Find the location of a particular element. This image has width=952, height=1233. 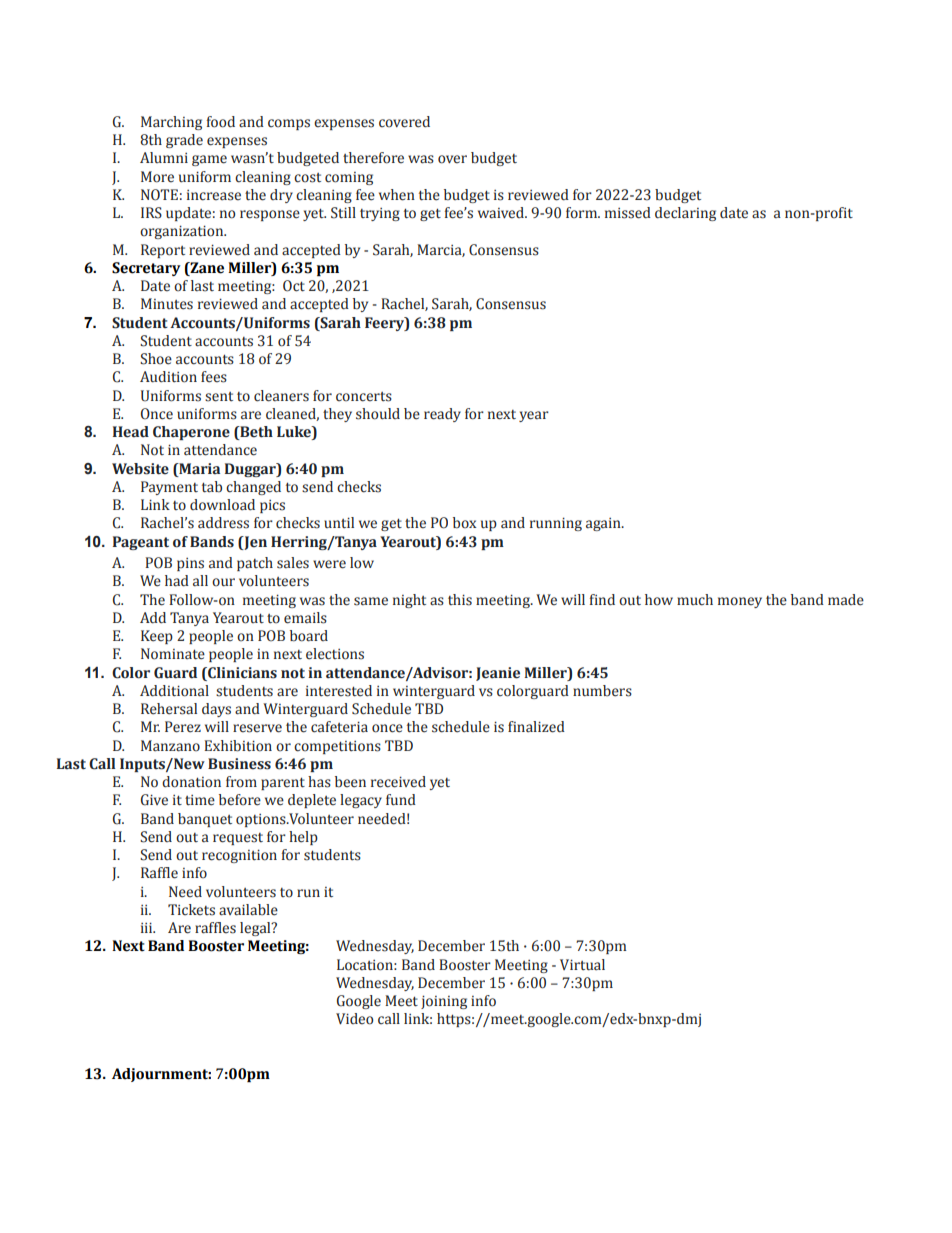

declaring is located at coordinates (685, 214).
